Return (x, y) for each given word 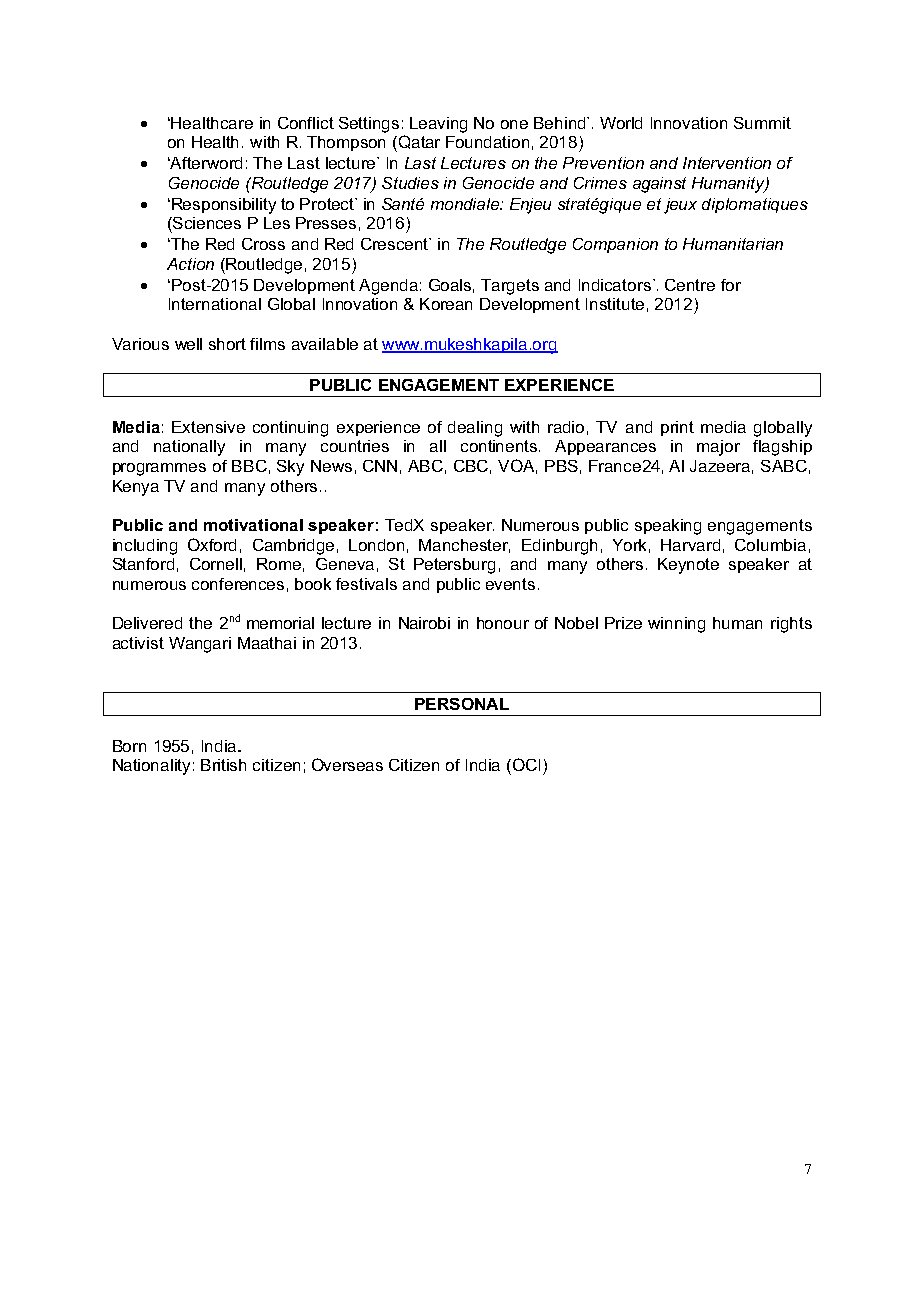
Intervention (727, 163)
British (223, 765)
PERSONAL (462, 704)
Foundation (487, 142)
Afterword (205, 163)
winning (676, 625)
